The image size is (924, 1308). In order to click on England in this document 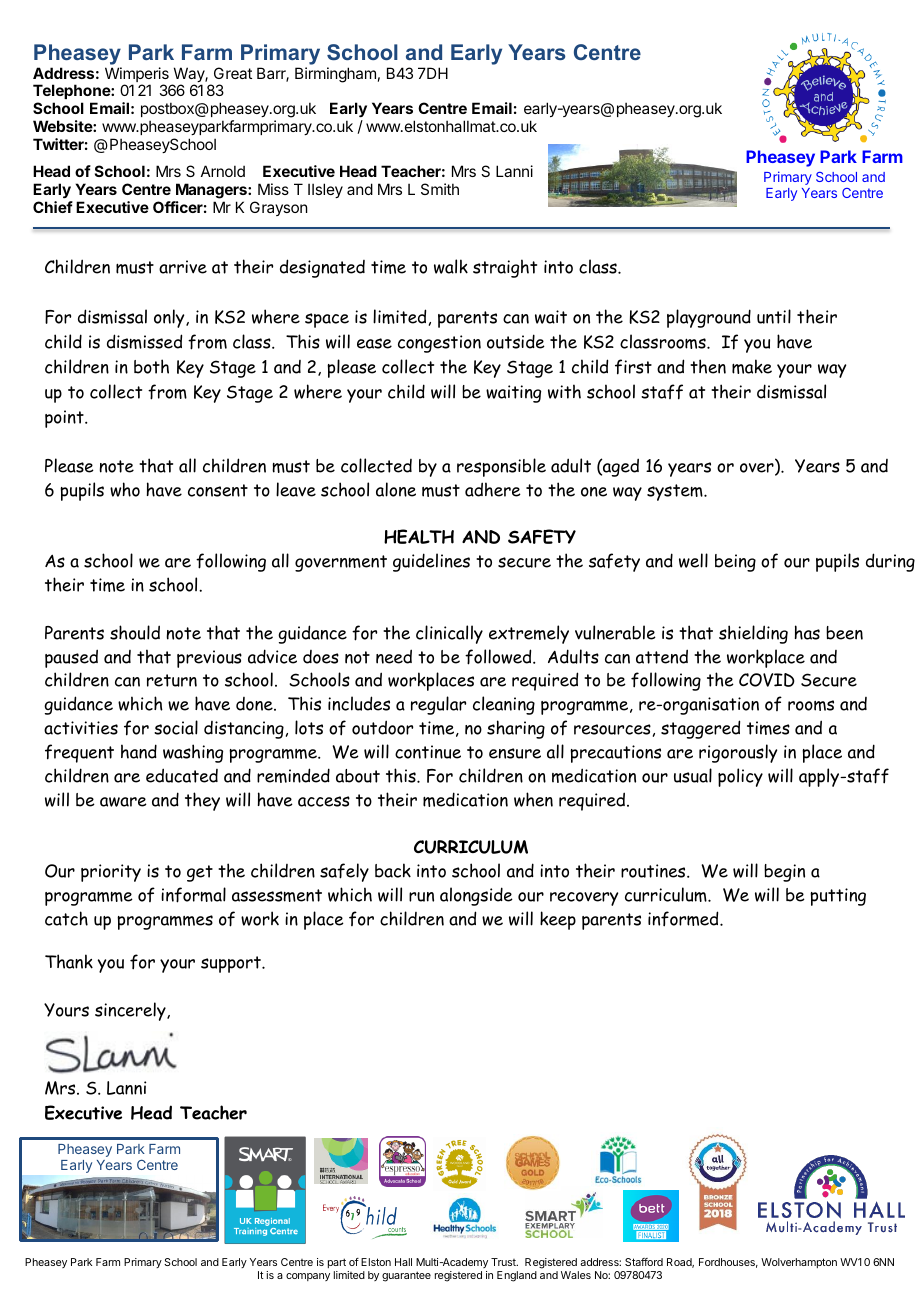, I will do `click(517, 1276)`.
